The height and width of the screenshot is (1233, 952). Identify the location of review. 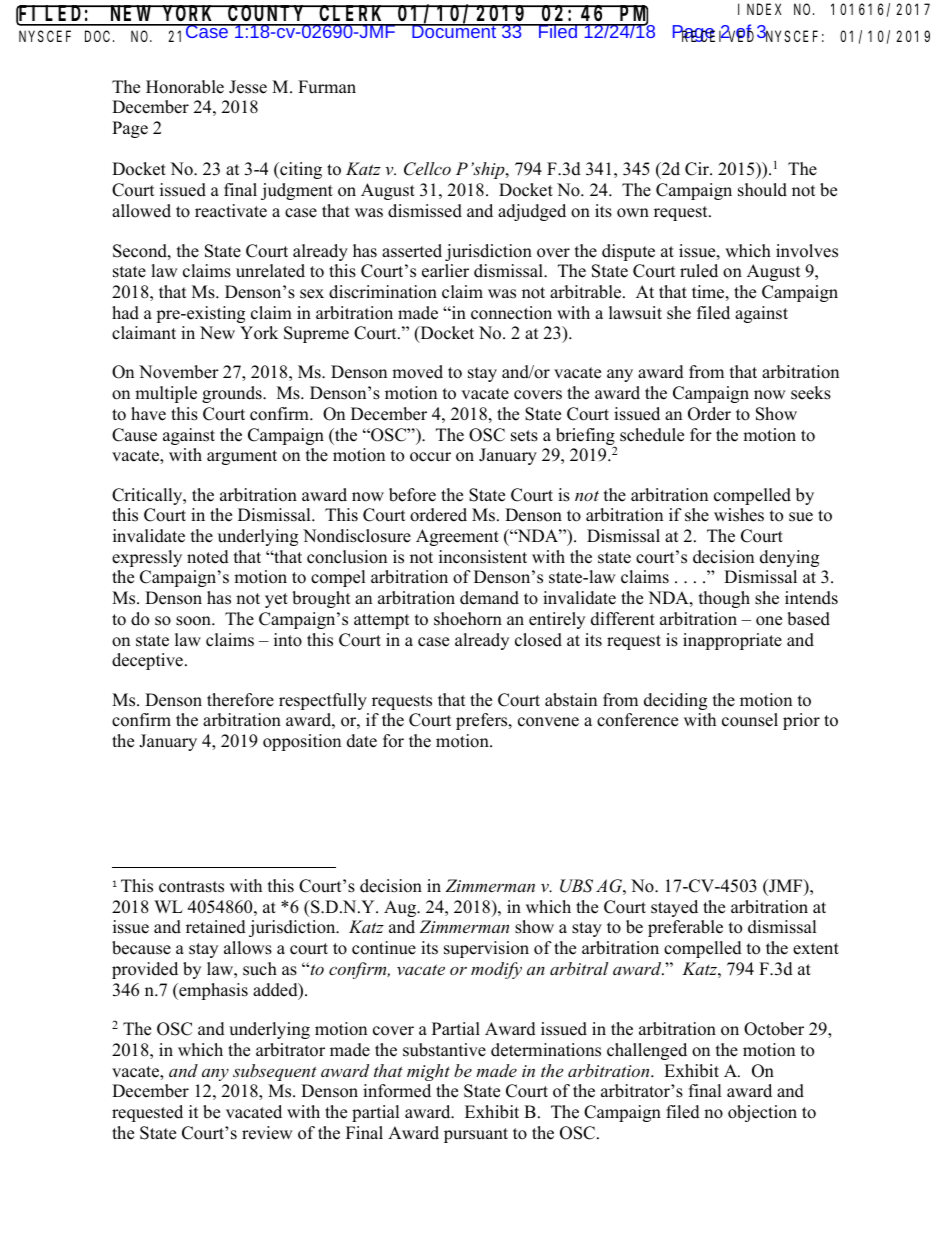
(267, 1133).
